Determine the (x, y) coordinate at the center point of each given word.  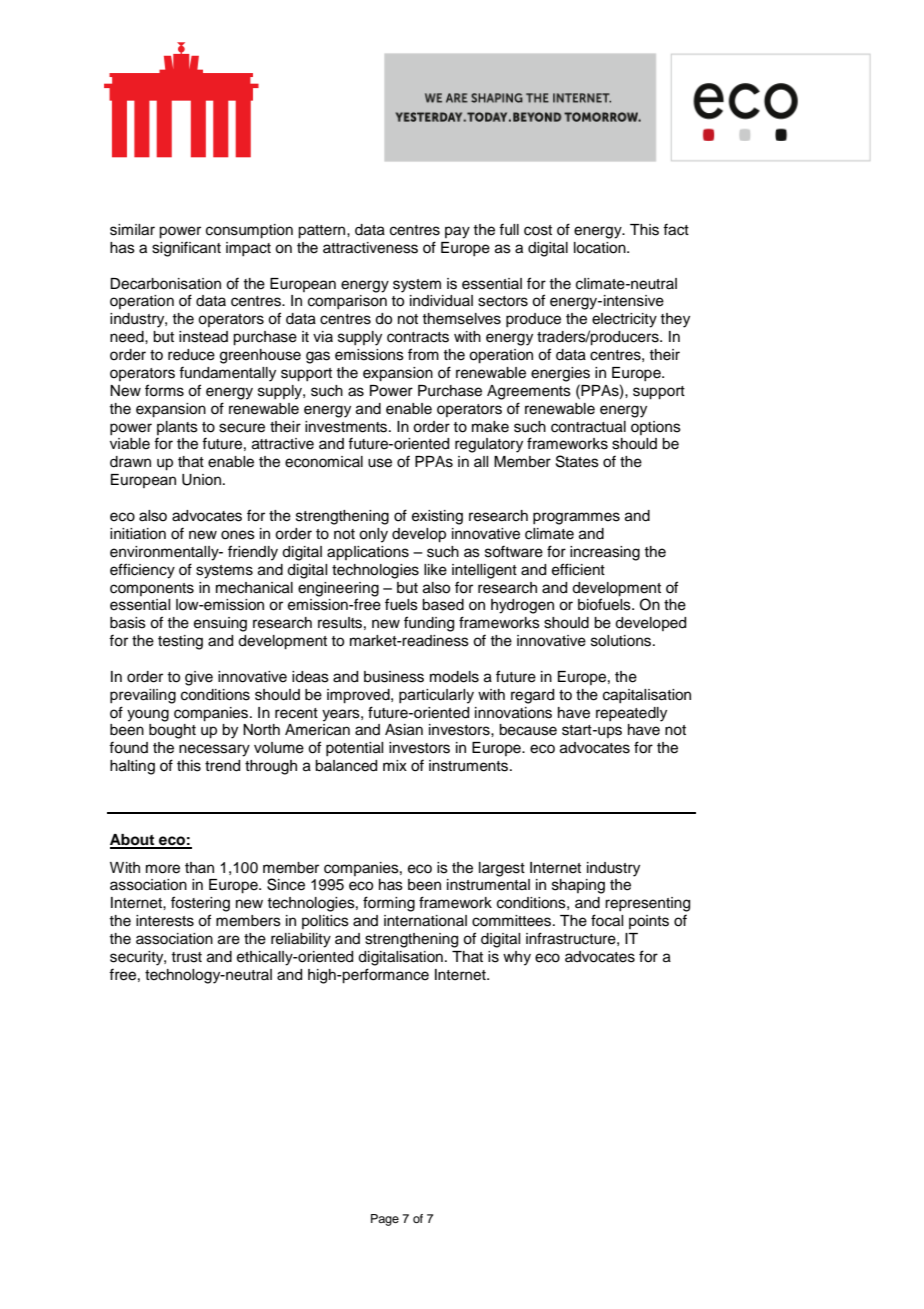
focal (607, 920)
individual (441, 301)
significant (186, 249)
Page (385, 1220)
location (601, 248)
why (517, 958)
